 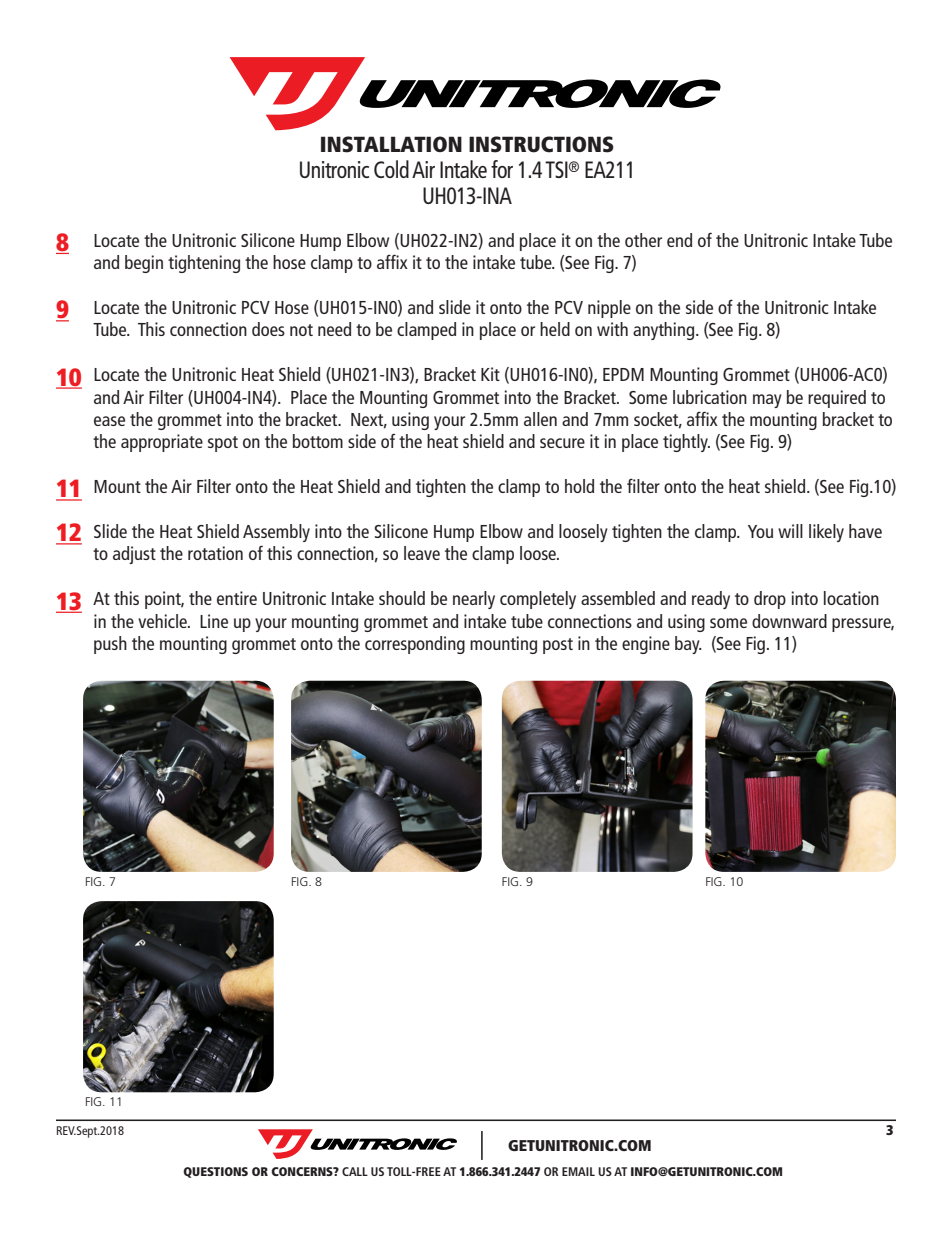 What do you see at coordinates (214, 621) in the screenshot?
I see `Line` at bounding box center [214, 621].
